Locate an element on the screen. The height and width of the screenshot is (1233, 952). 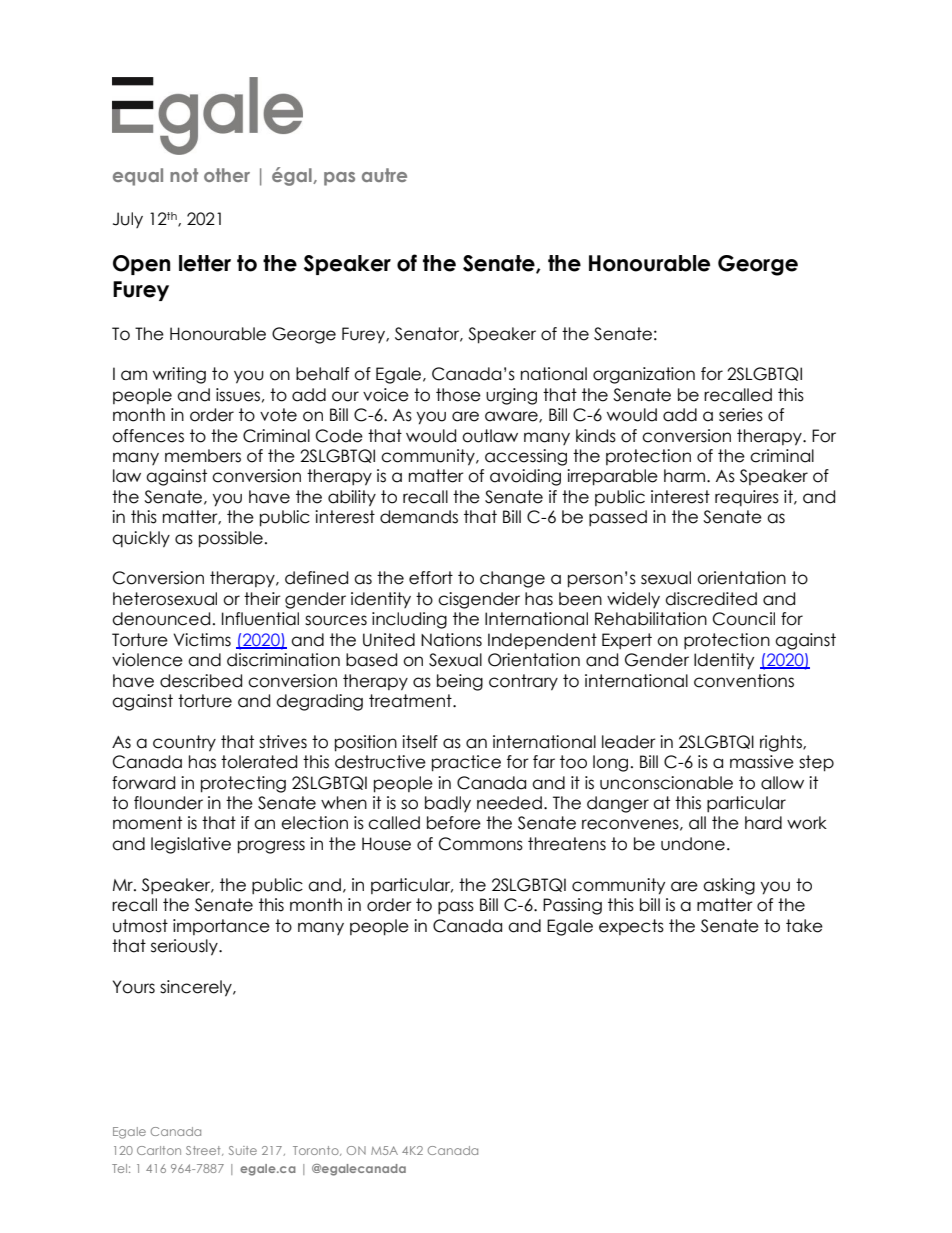
Street is located at coordinates (204, 1151).
